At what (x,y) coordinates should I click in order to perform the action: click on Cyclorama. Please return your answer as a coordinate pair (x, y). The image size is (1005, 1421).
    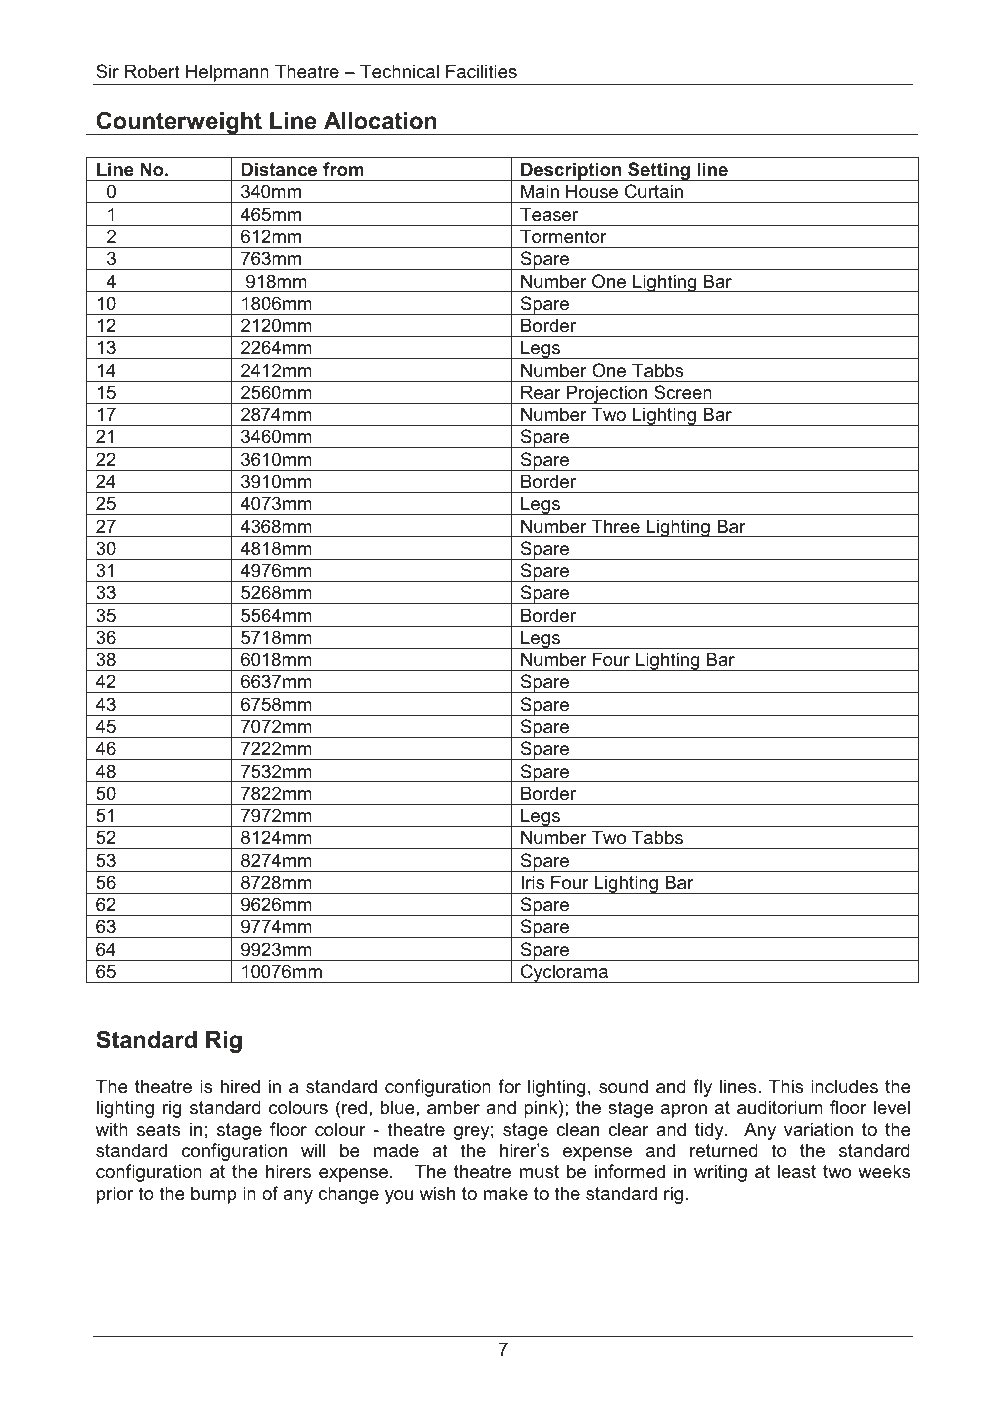
    Looking at the image, I should click on (565, 973).
